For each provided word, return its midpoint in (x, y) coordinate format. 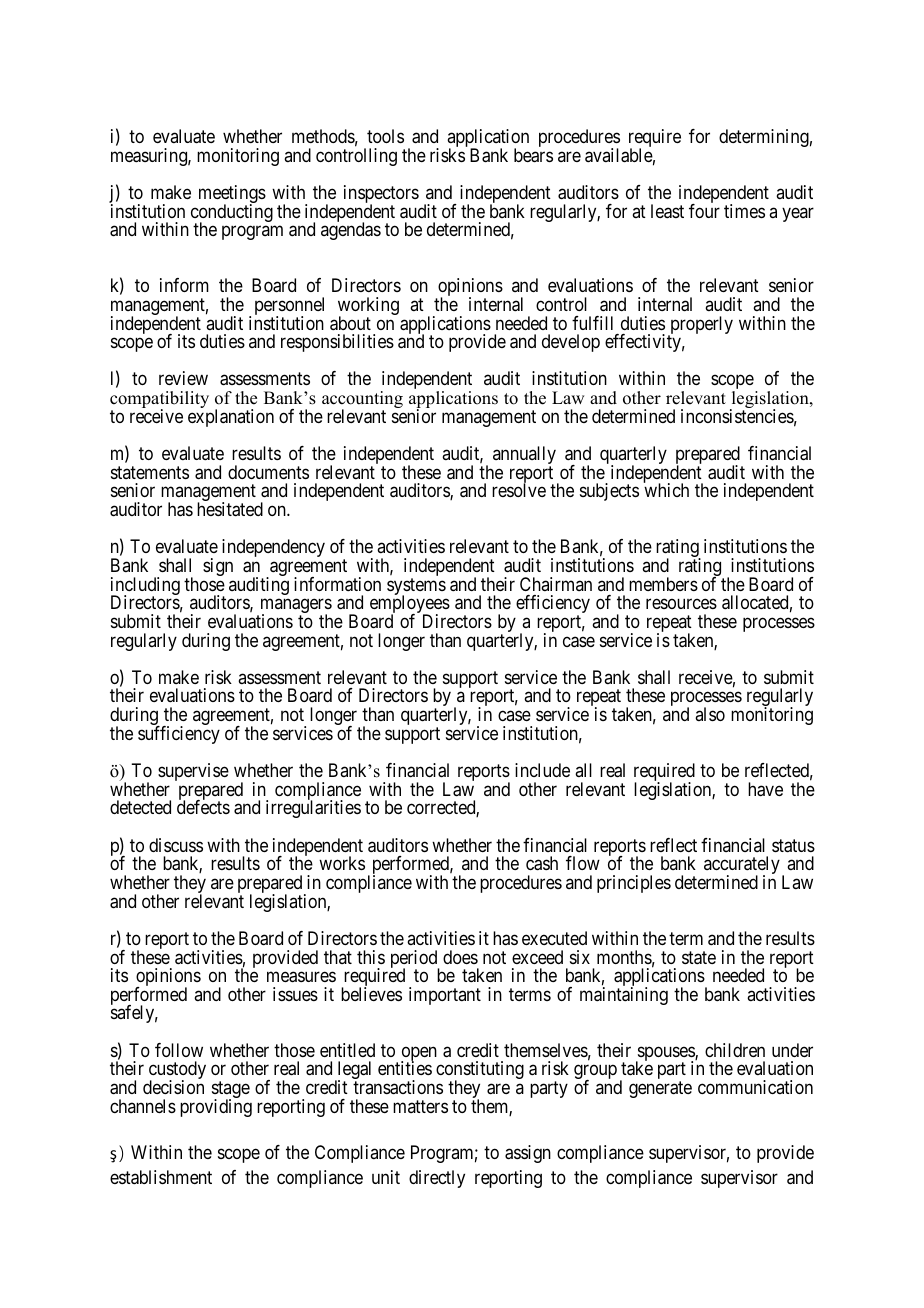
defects (203, 807)
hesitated (230, 509)
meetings (232, 195)
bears (533, 155)
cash (542, 863)
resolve (519, 490)
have (765, 789)
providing (216, 1108)
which (666, 490)
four (704, 211)
